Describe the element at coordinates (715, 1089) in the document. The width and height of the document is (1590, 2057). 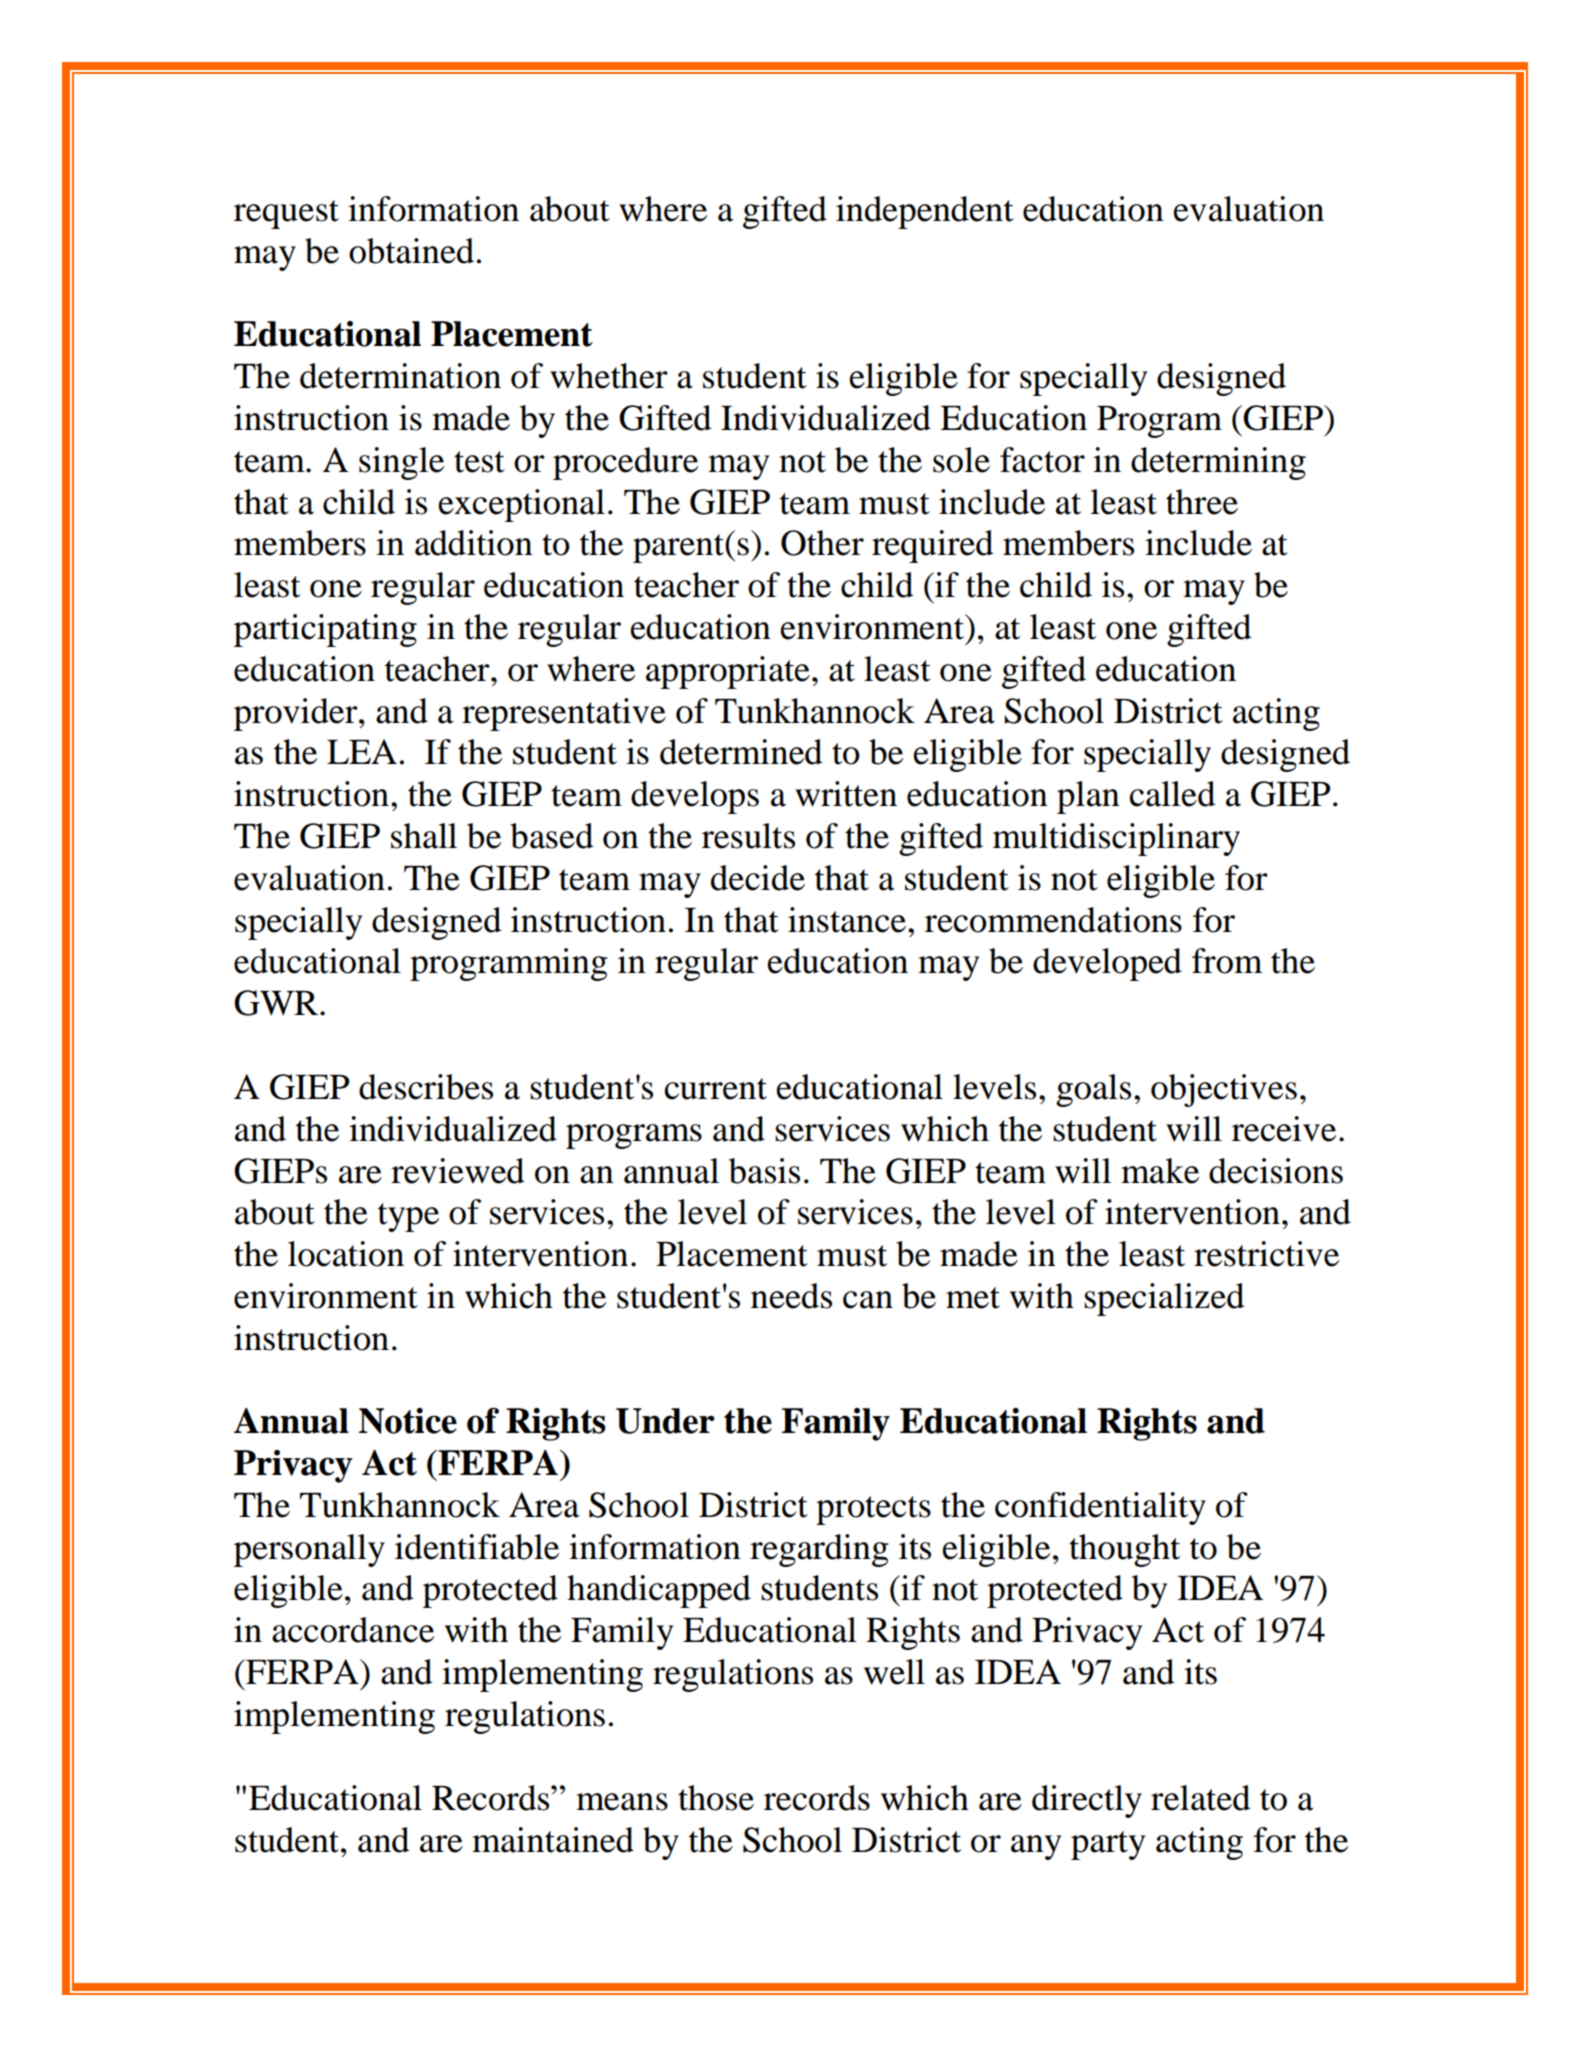
I see `current` at that location.
